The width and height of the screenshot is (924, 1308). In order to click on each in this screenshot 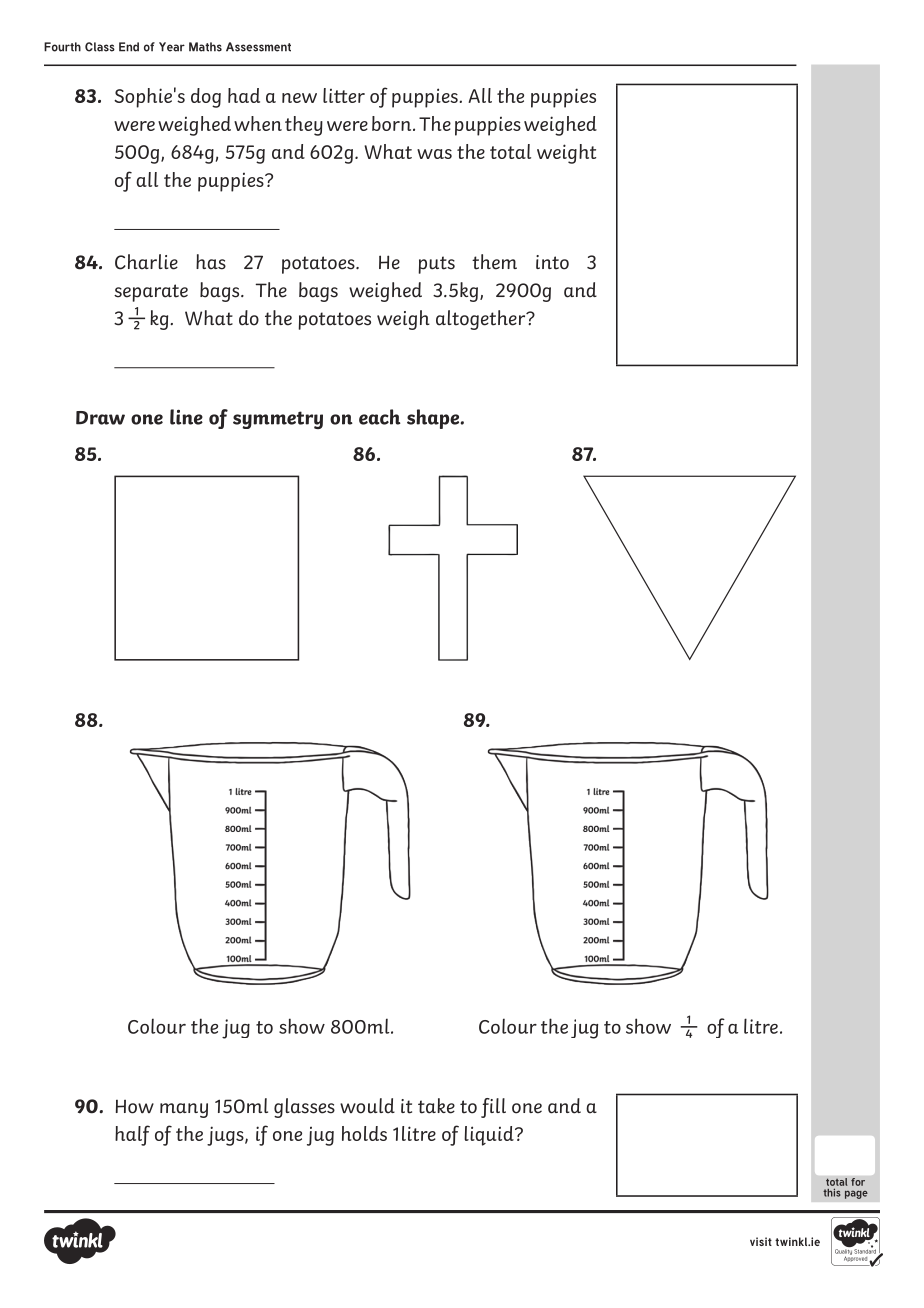, I will do `click(380, 417)`.
